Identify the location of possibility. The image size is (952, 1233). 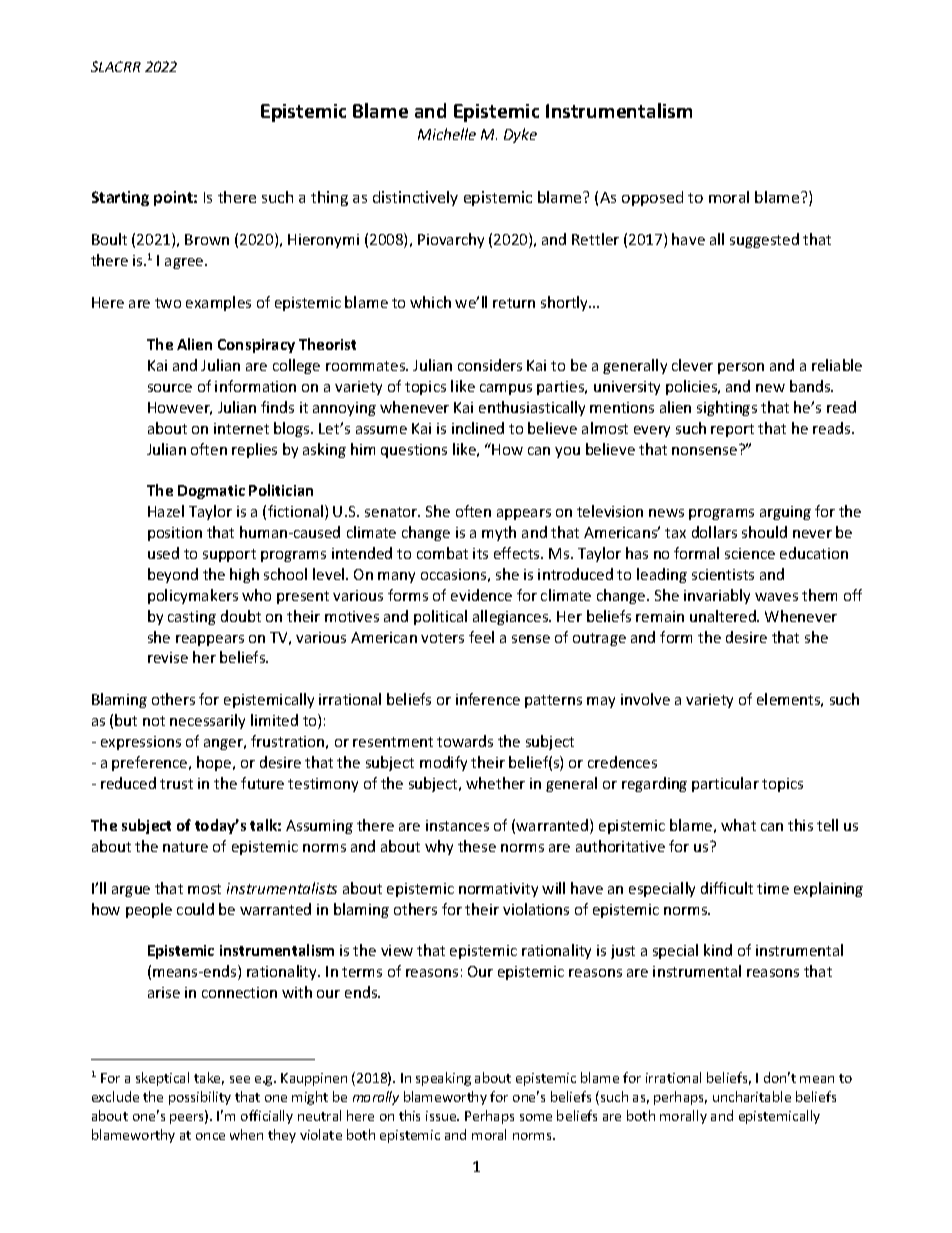
(200, 1098).
